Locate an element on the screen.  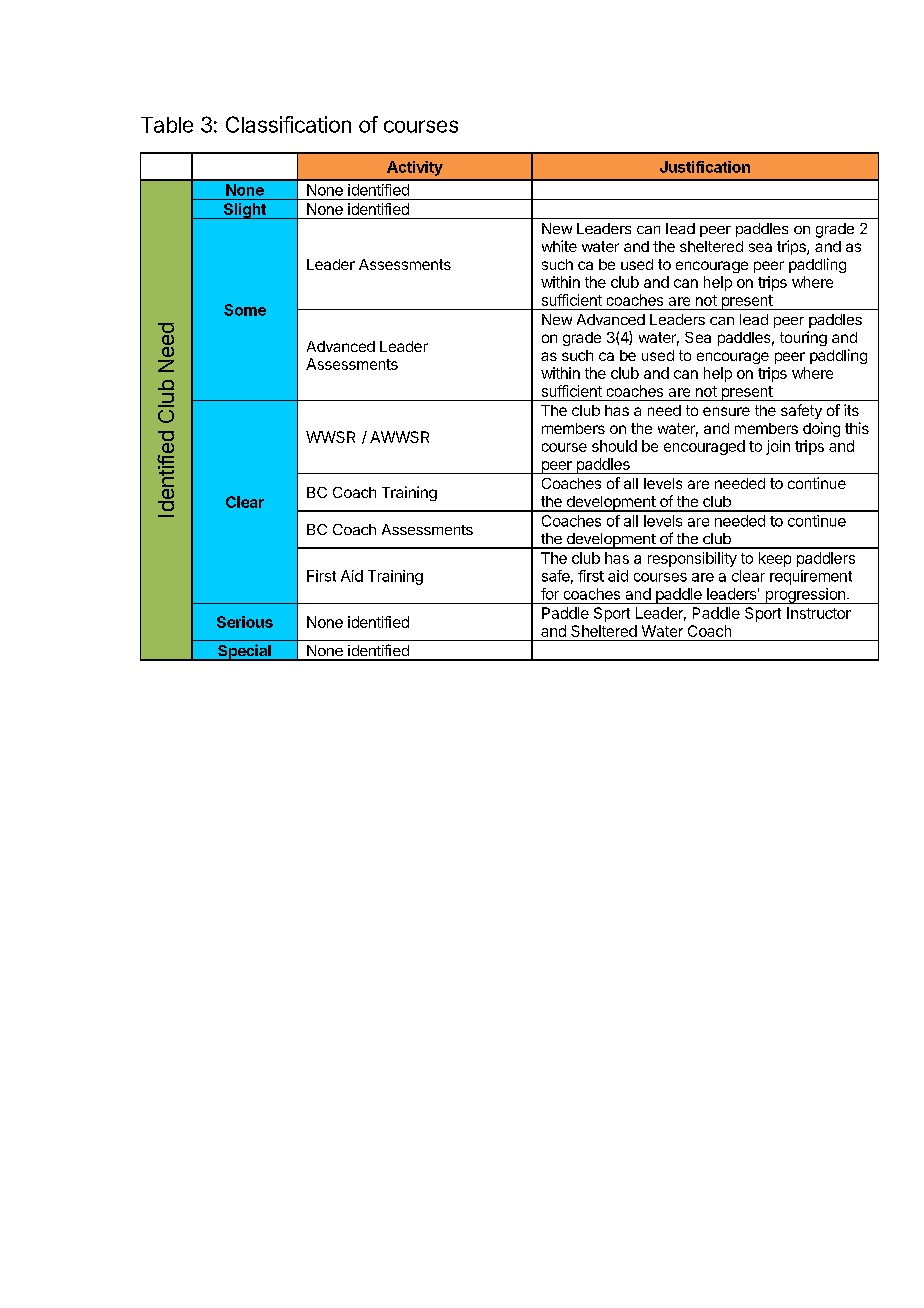
white is located at coordinates (559, 246).
